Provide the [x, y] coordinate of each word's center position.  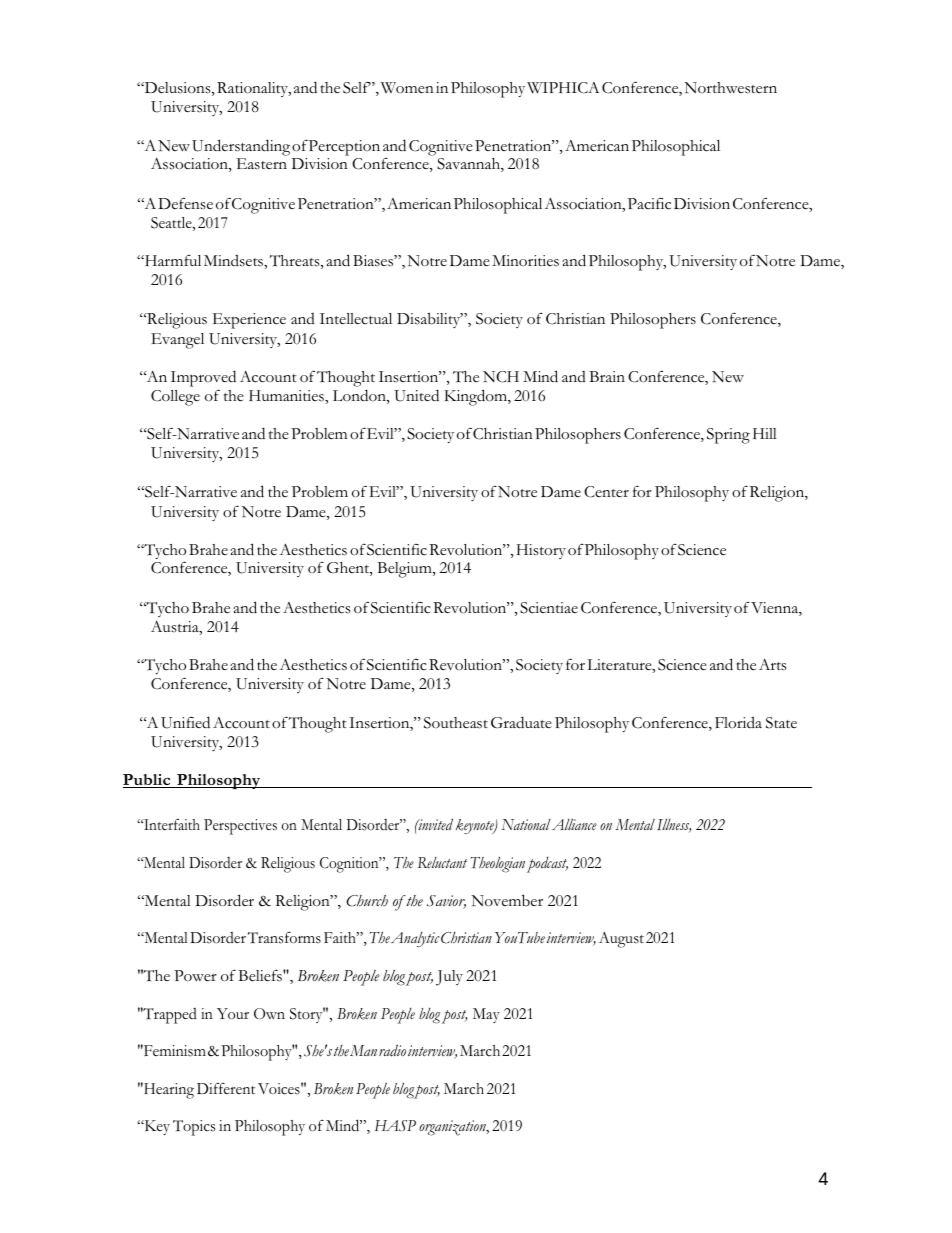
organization [453, 1128]
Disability [430, 320]
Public [148, 781]
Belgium [405, 570]
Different [226, 1088]
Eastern [262, 164]
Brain [607, 376]
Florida [738, 722]
